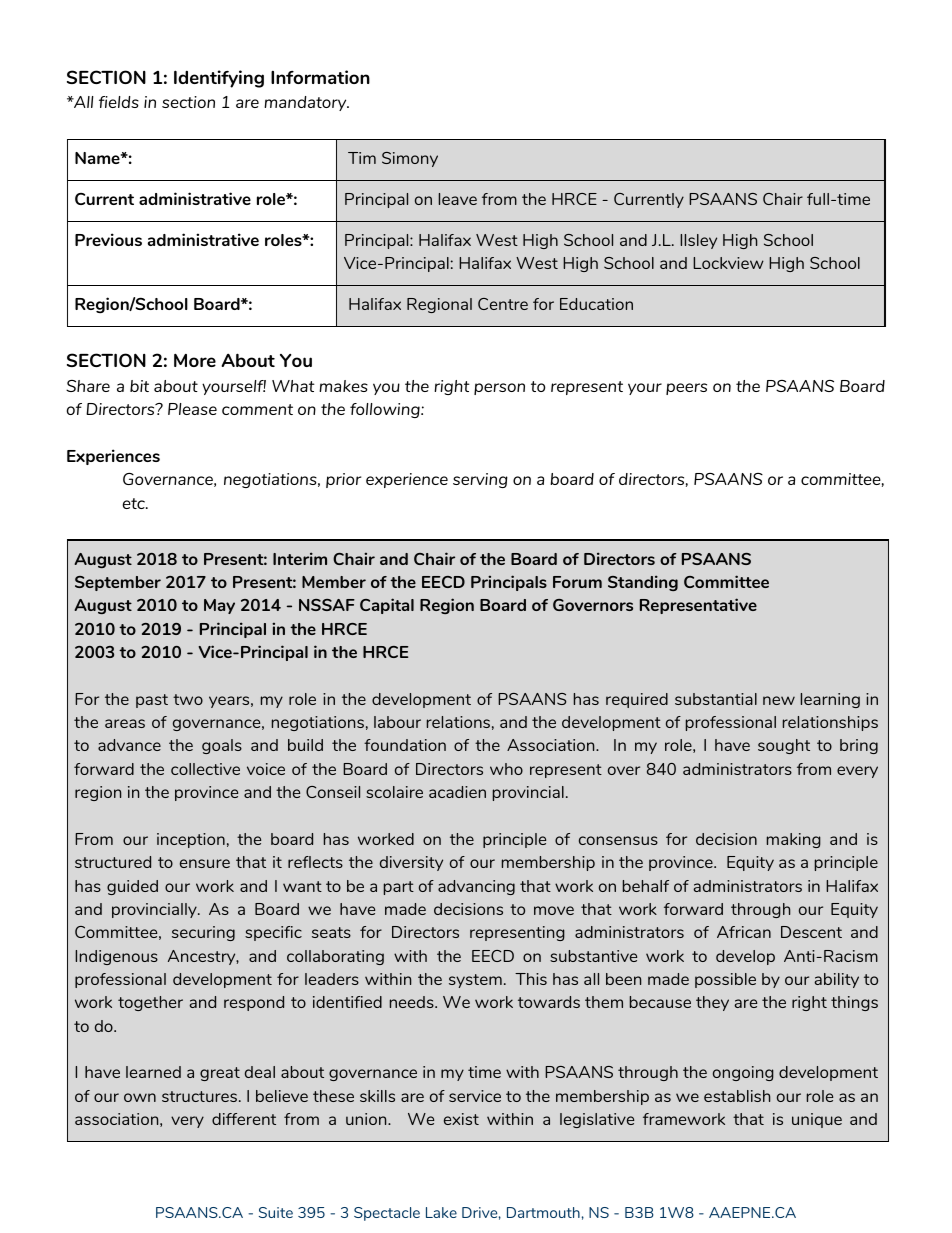 Image resolution: width=952 pixels, height=1233 pixels. I want to click on Identifying, so click(219, 79).
